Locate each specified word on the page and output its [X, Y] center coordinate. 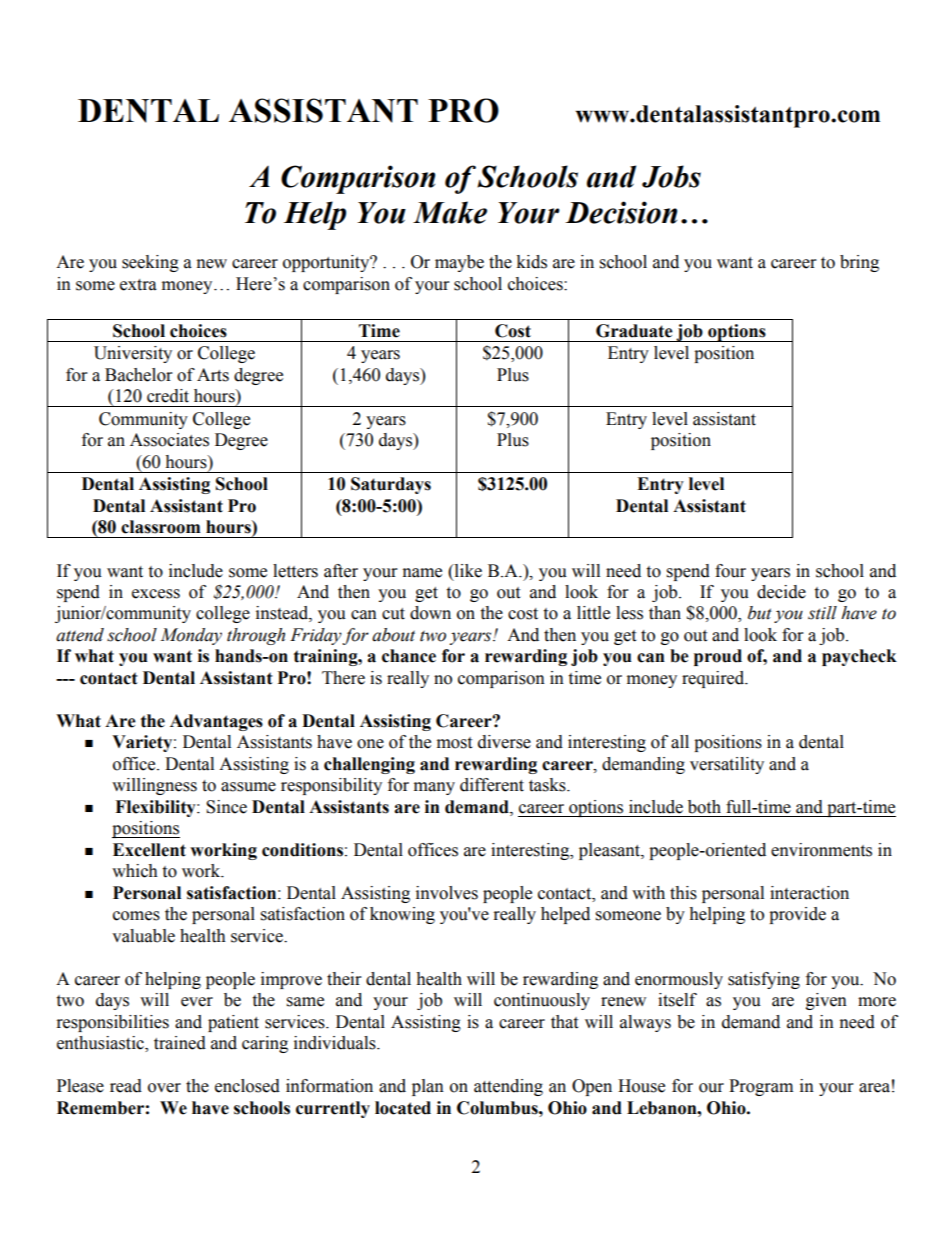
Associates [169, 440]
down [430, 613]
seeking [150, 263]
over [164, 1088]
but [760, 613]
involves [447, 893]
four [730, 571]
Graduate [634, 331]
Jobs [671, 176]
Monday [191, 636]
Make [450, 212]
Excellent [149, 850]
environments [821, 850]
